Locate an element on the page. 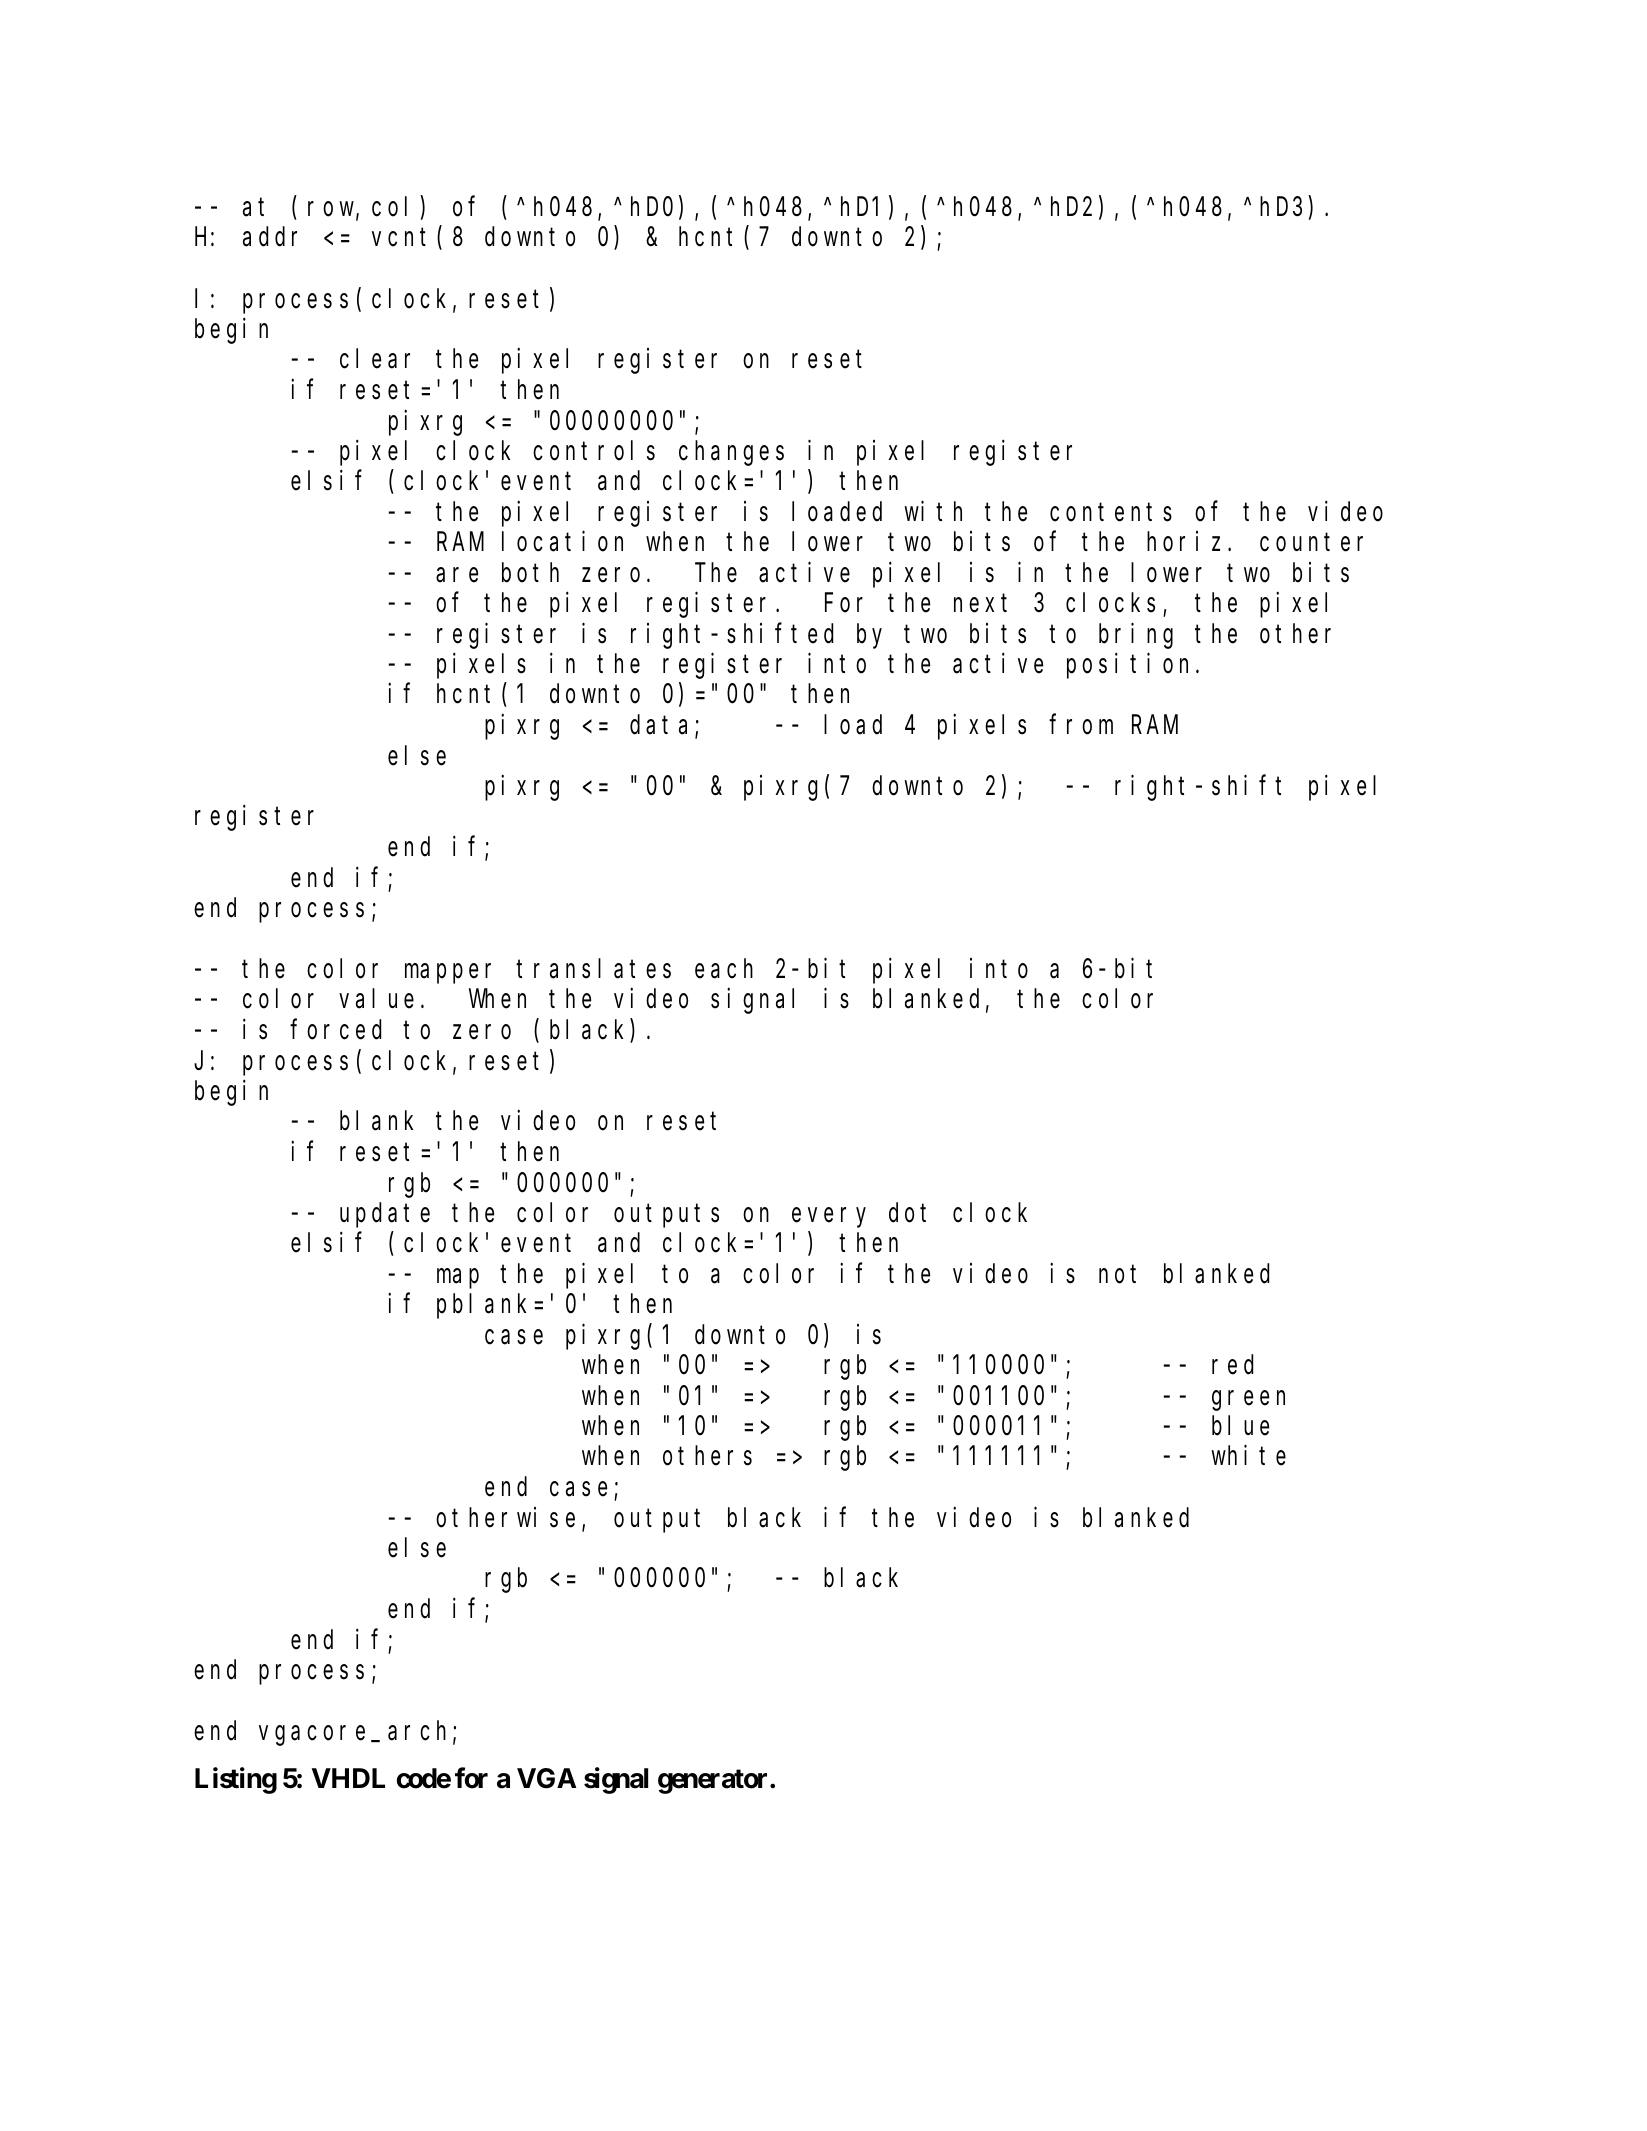  red is located at coordinates (1232, 1365).
